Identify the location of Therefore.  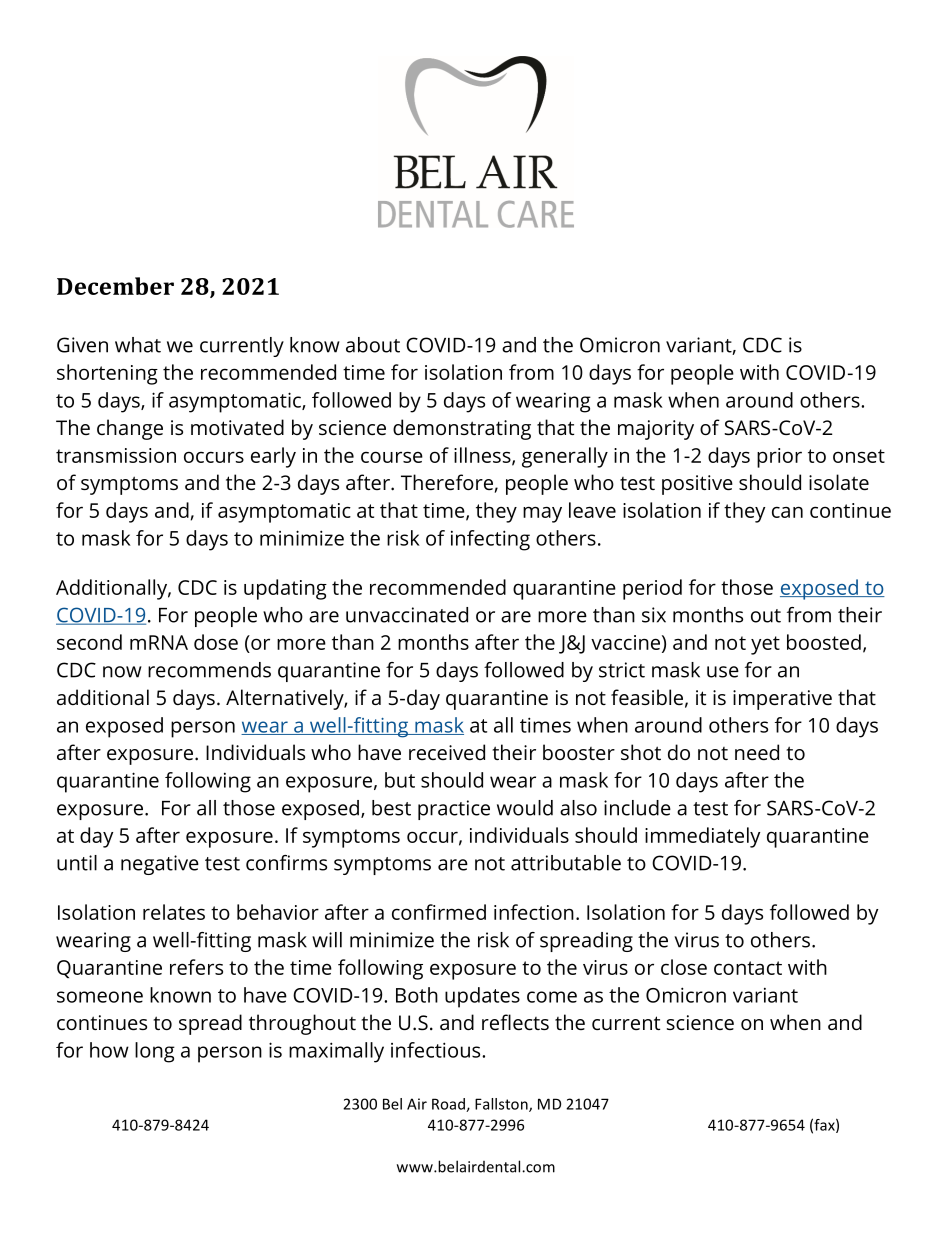
(447, 482).
